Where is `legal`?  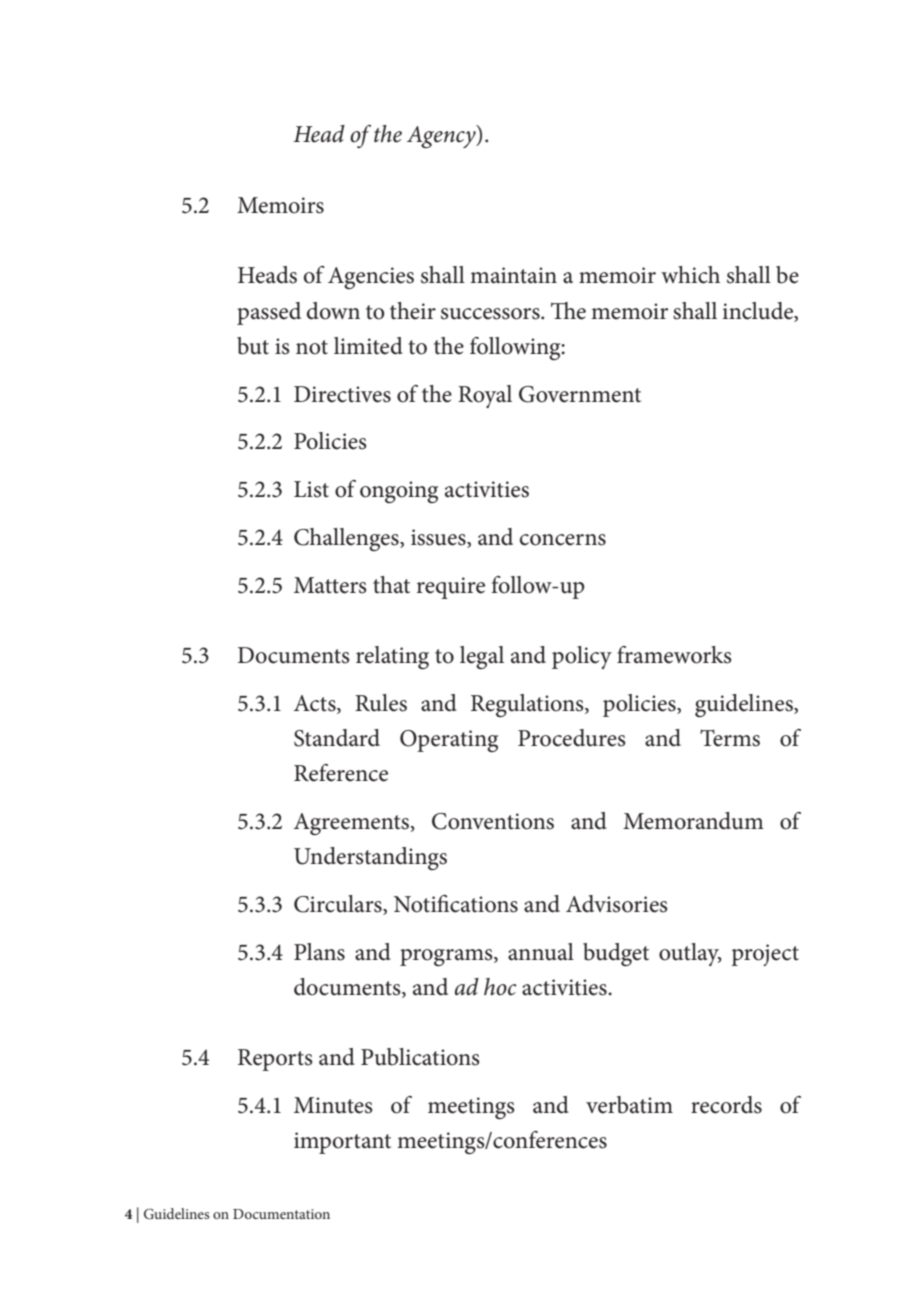
legal is located at coordinates (482, 658).
